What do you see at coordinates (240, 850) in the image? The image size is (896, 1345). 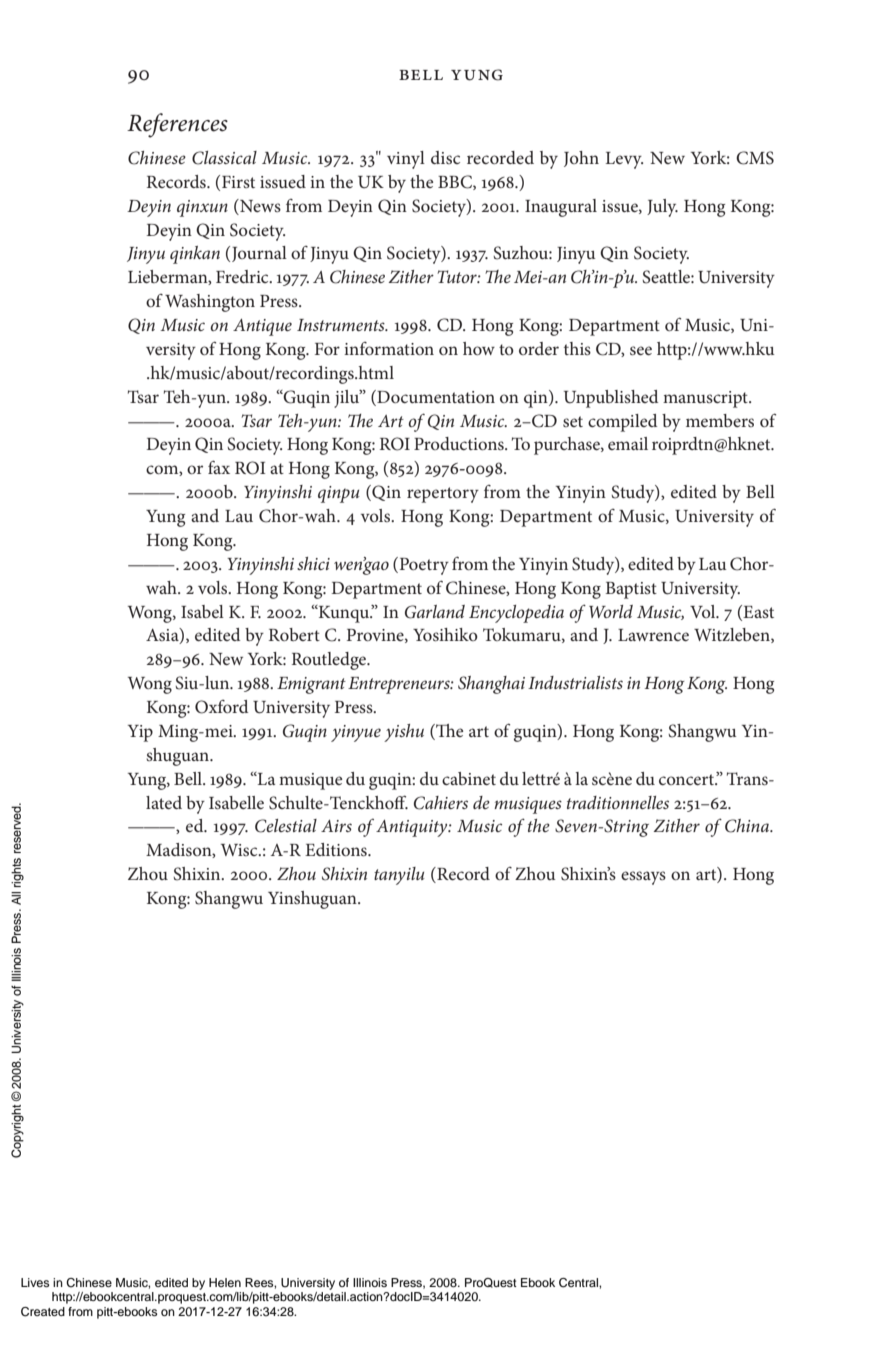 I see `Wisc` at bounding box center [240, 850].
